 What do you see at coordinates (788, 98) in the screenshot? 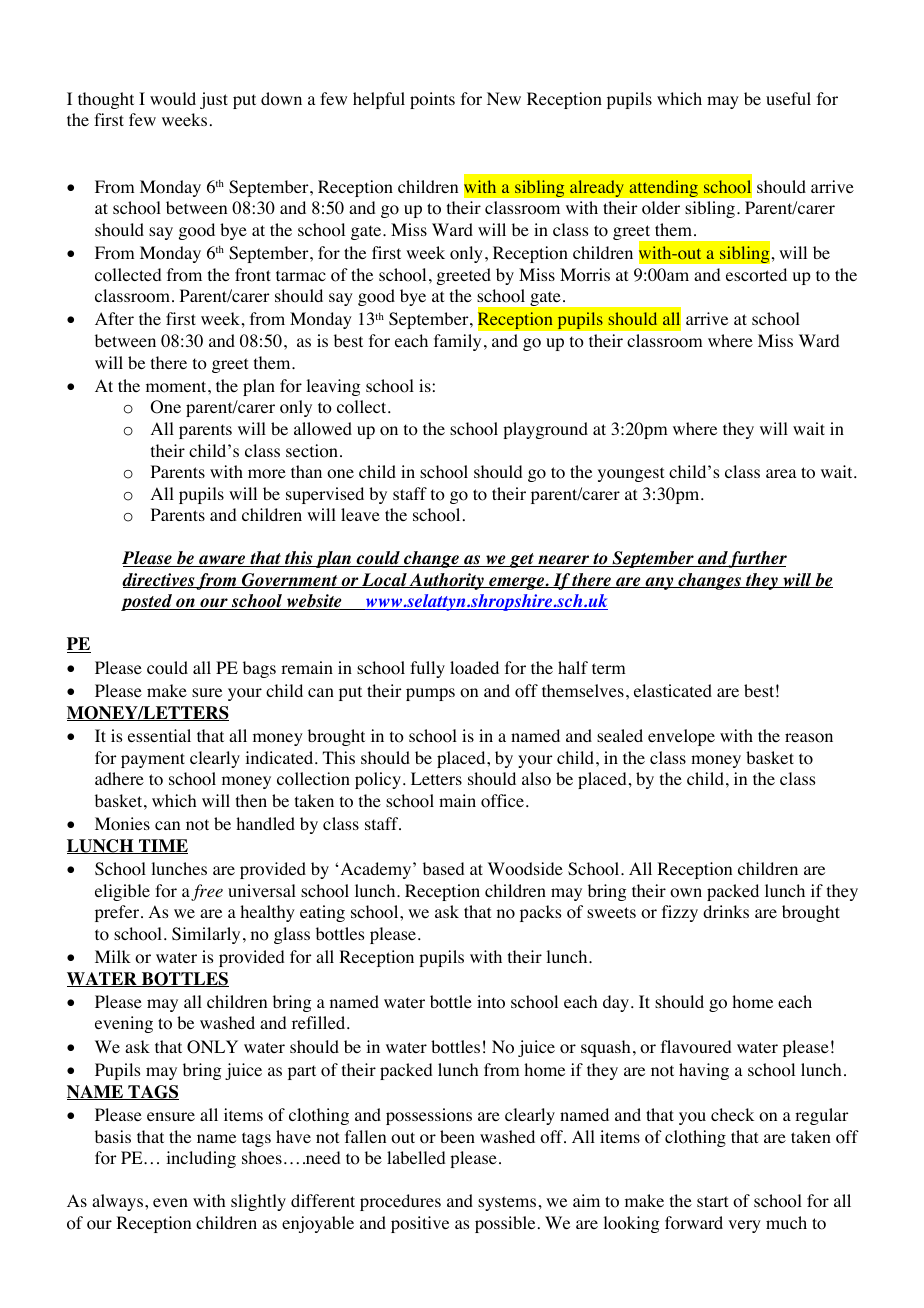
I see `useful` at bounding box center [788, 98].
